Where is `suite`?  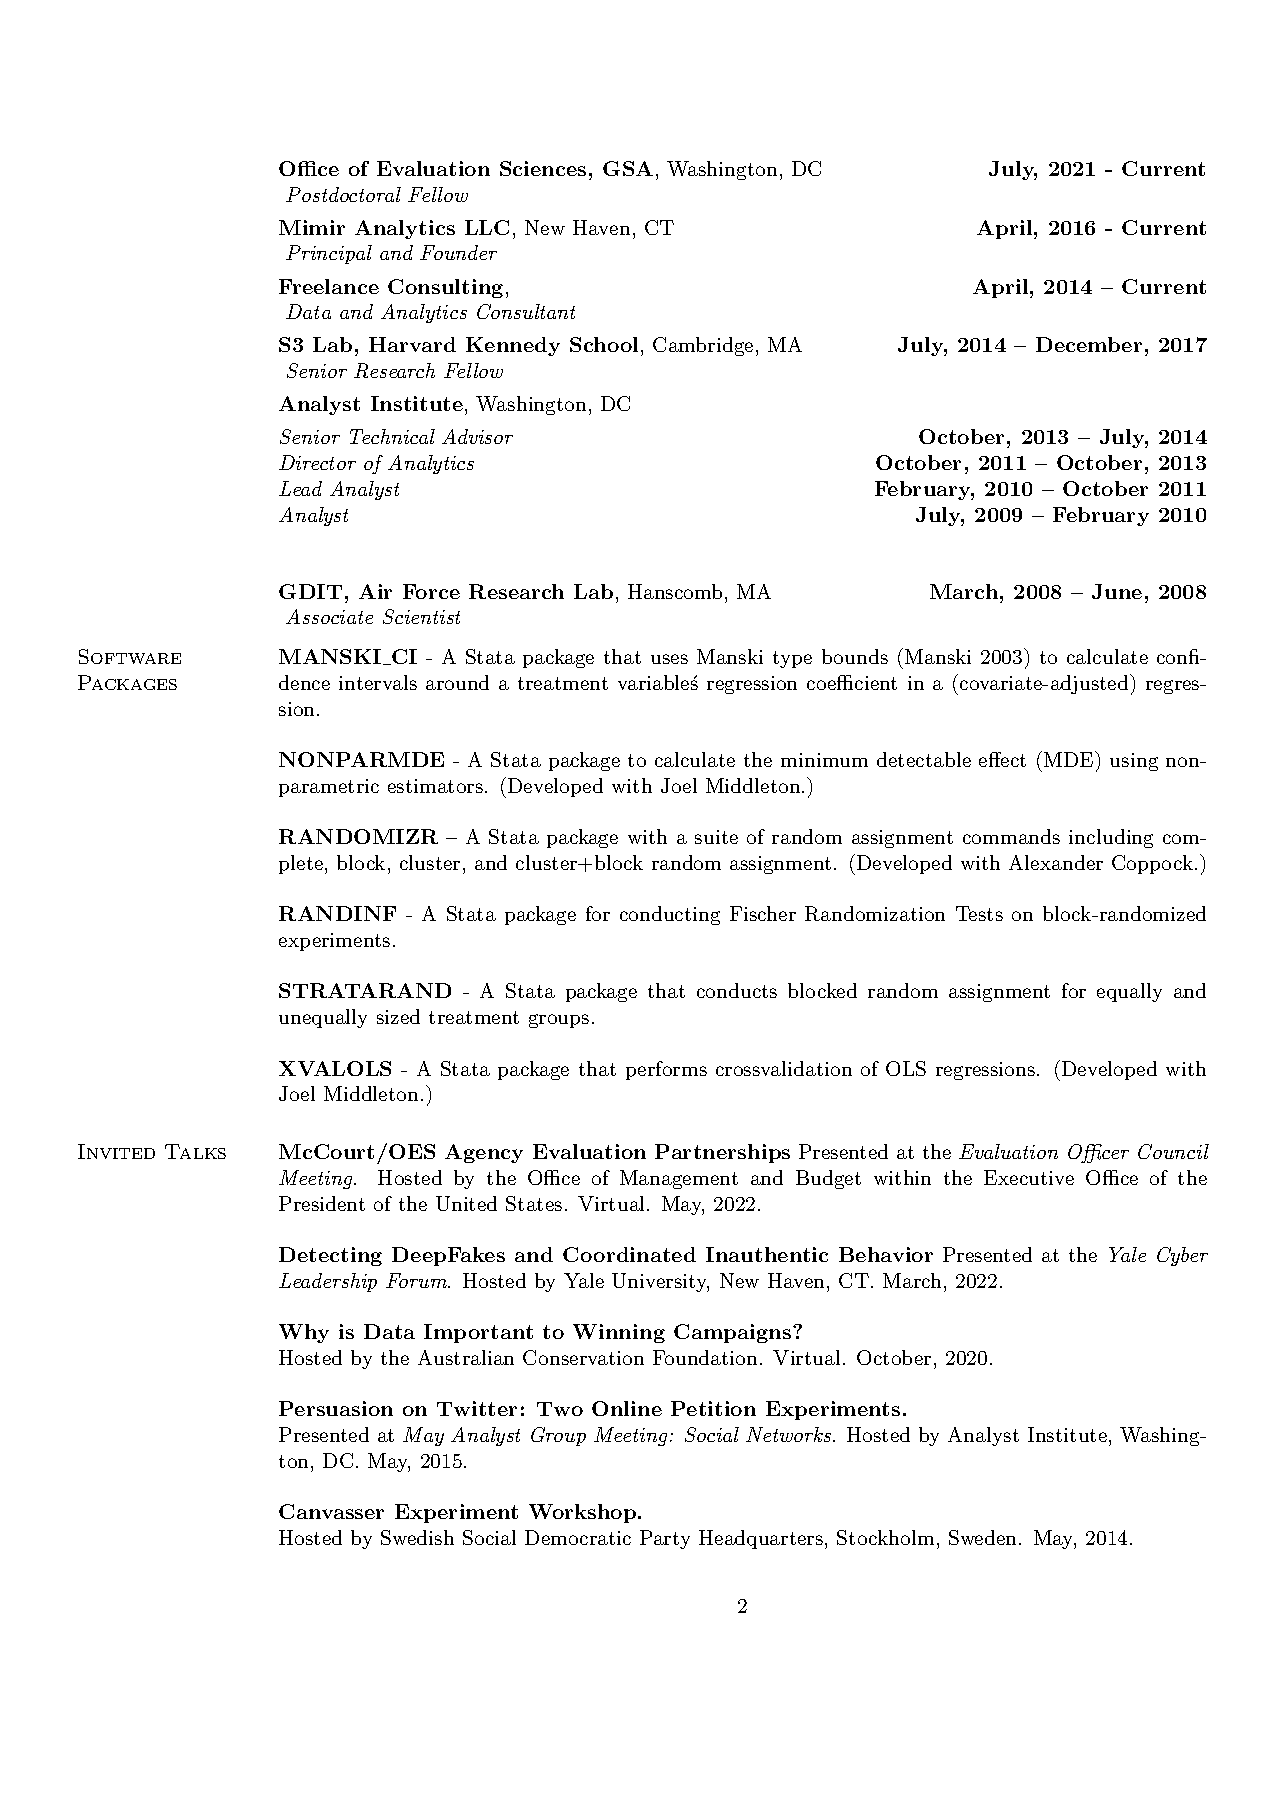 suite is located at coordinates (716, 837).
